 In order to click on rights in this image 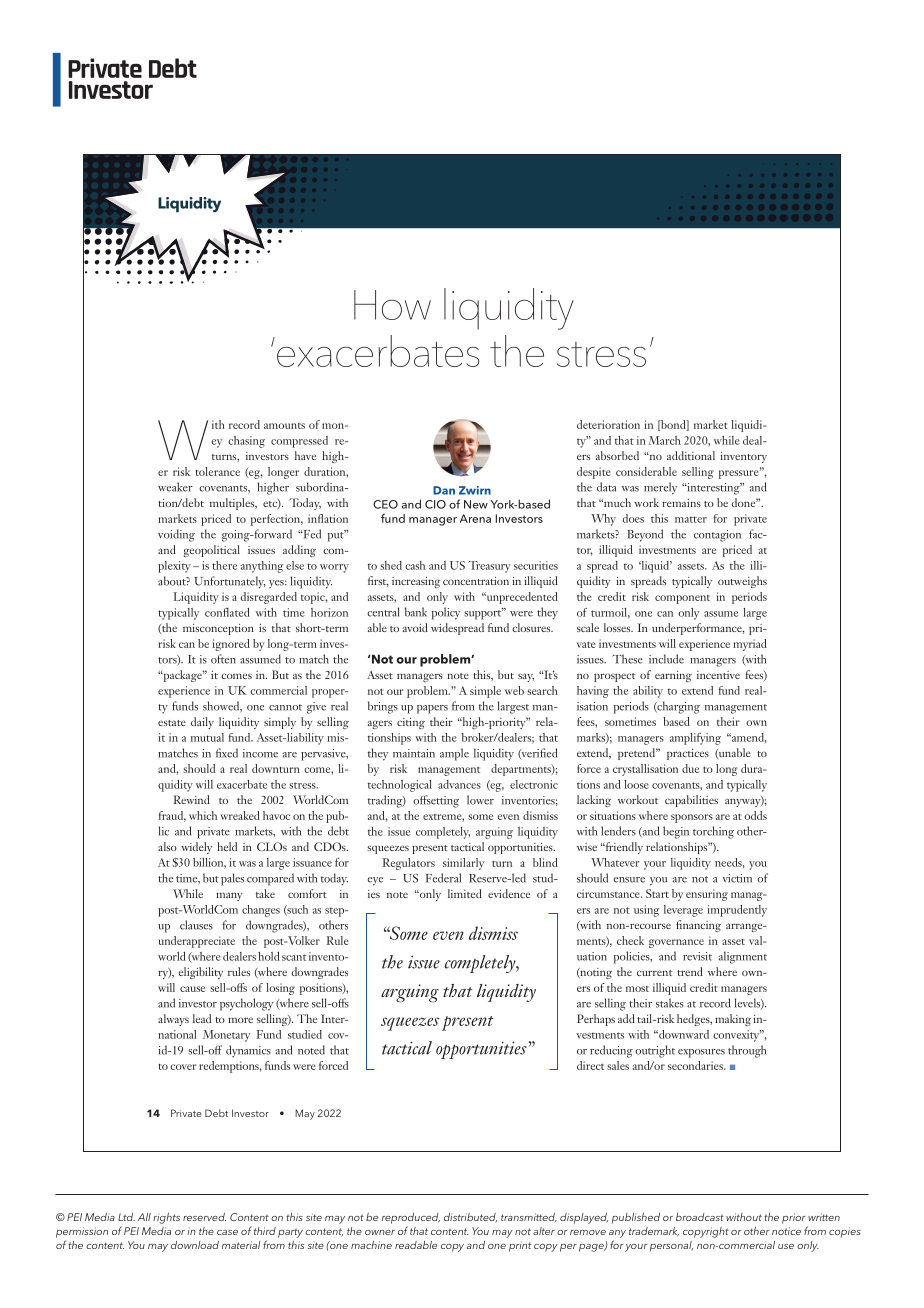, I will do `click(166, 1218)`.
